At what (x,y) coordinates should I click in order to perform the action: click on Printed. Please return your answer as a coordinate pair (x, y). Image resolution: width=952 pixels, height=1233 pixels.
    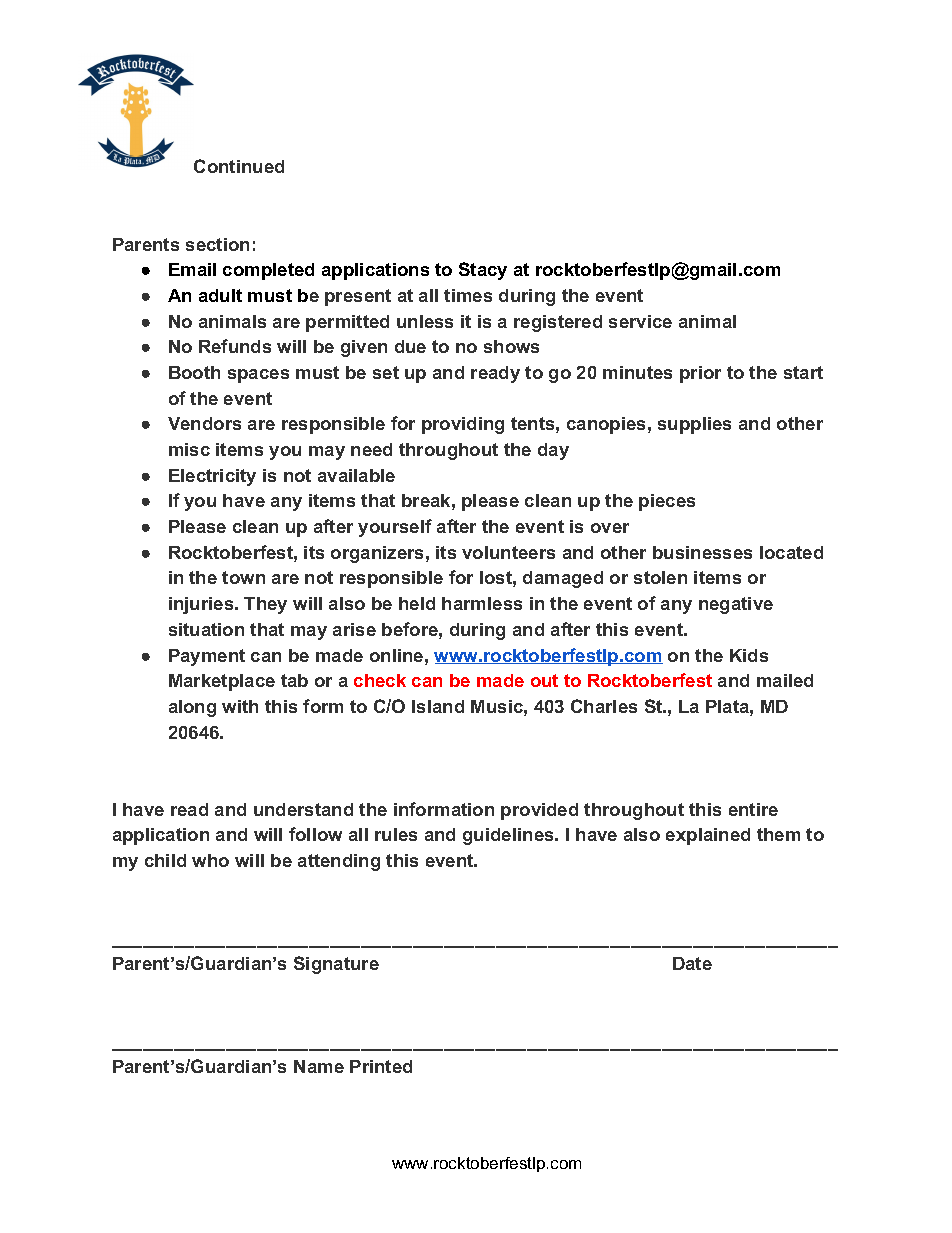
    Looking at the image, I should click on (381, 1066).
